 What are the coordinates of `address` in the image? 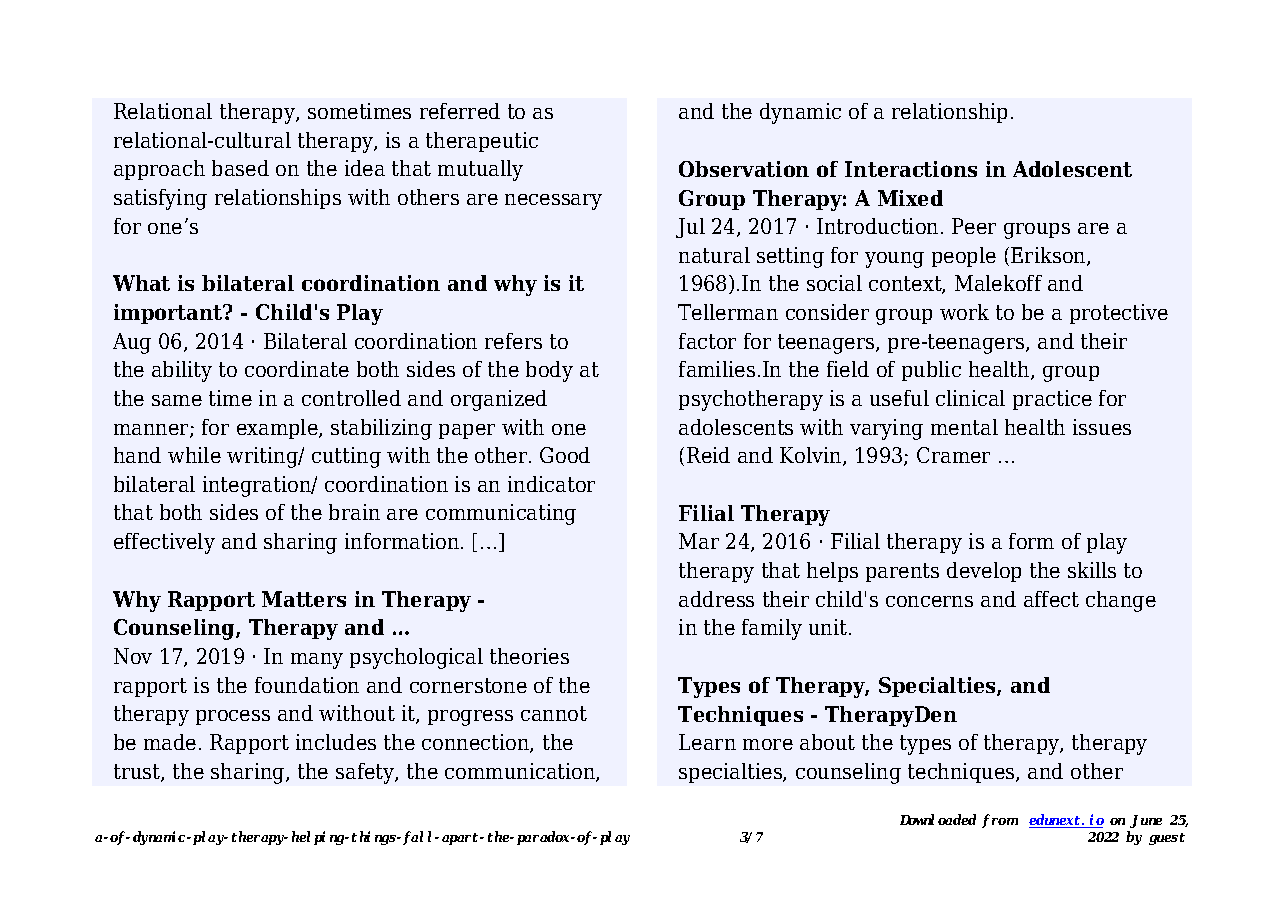 It's located at (716, 599).
